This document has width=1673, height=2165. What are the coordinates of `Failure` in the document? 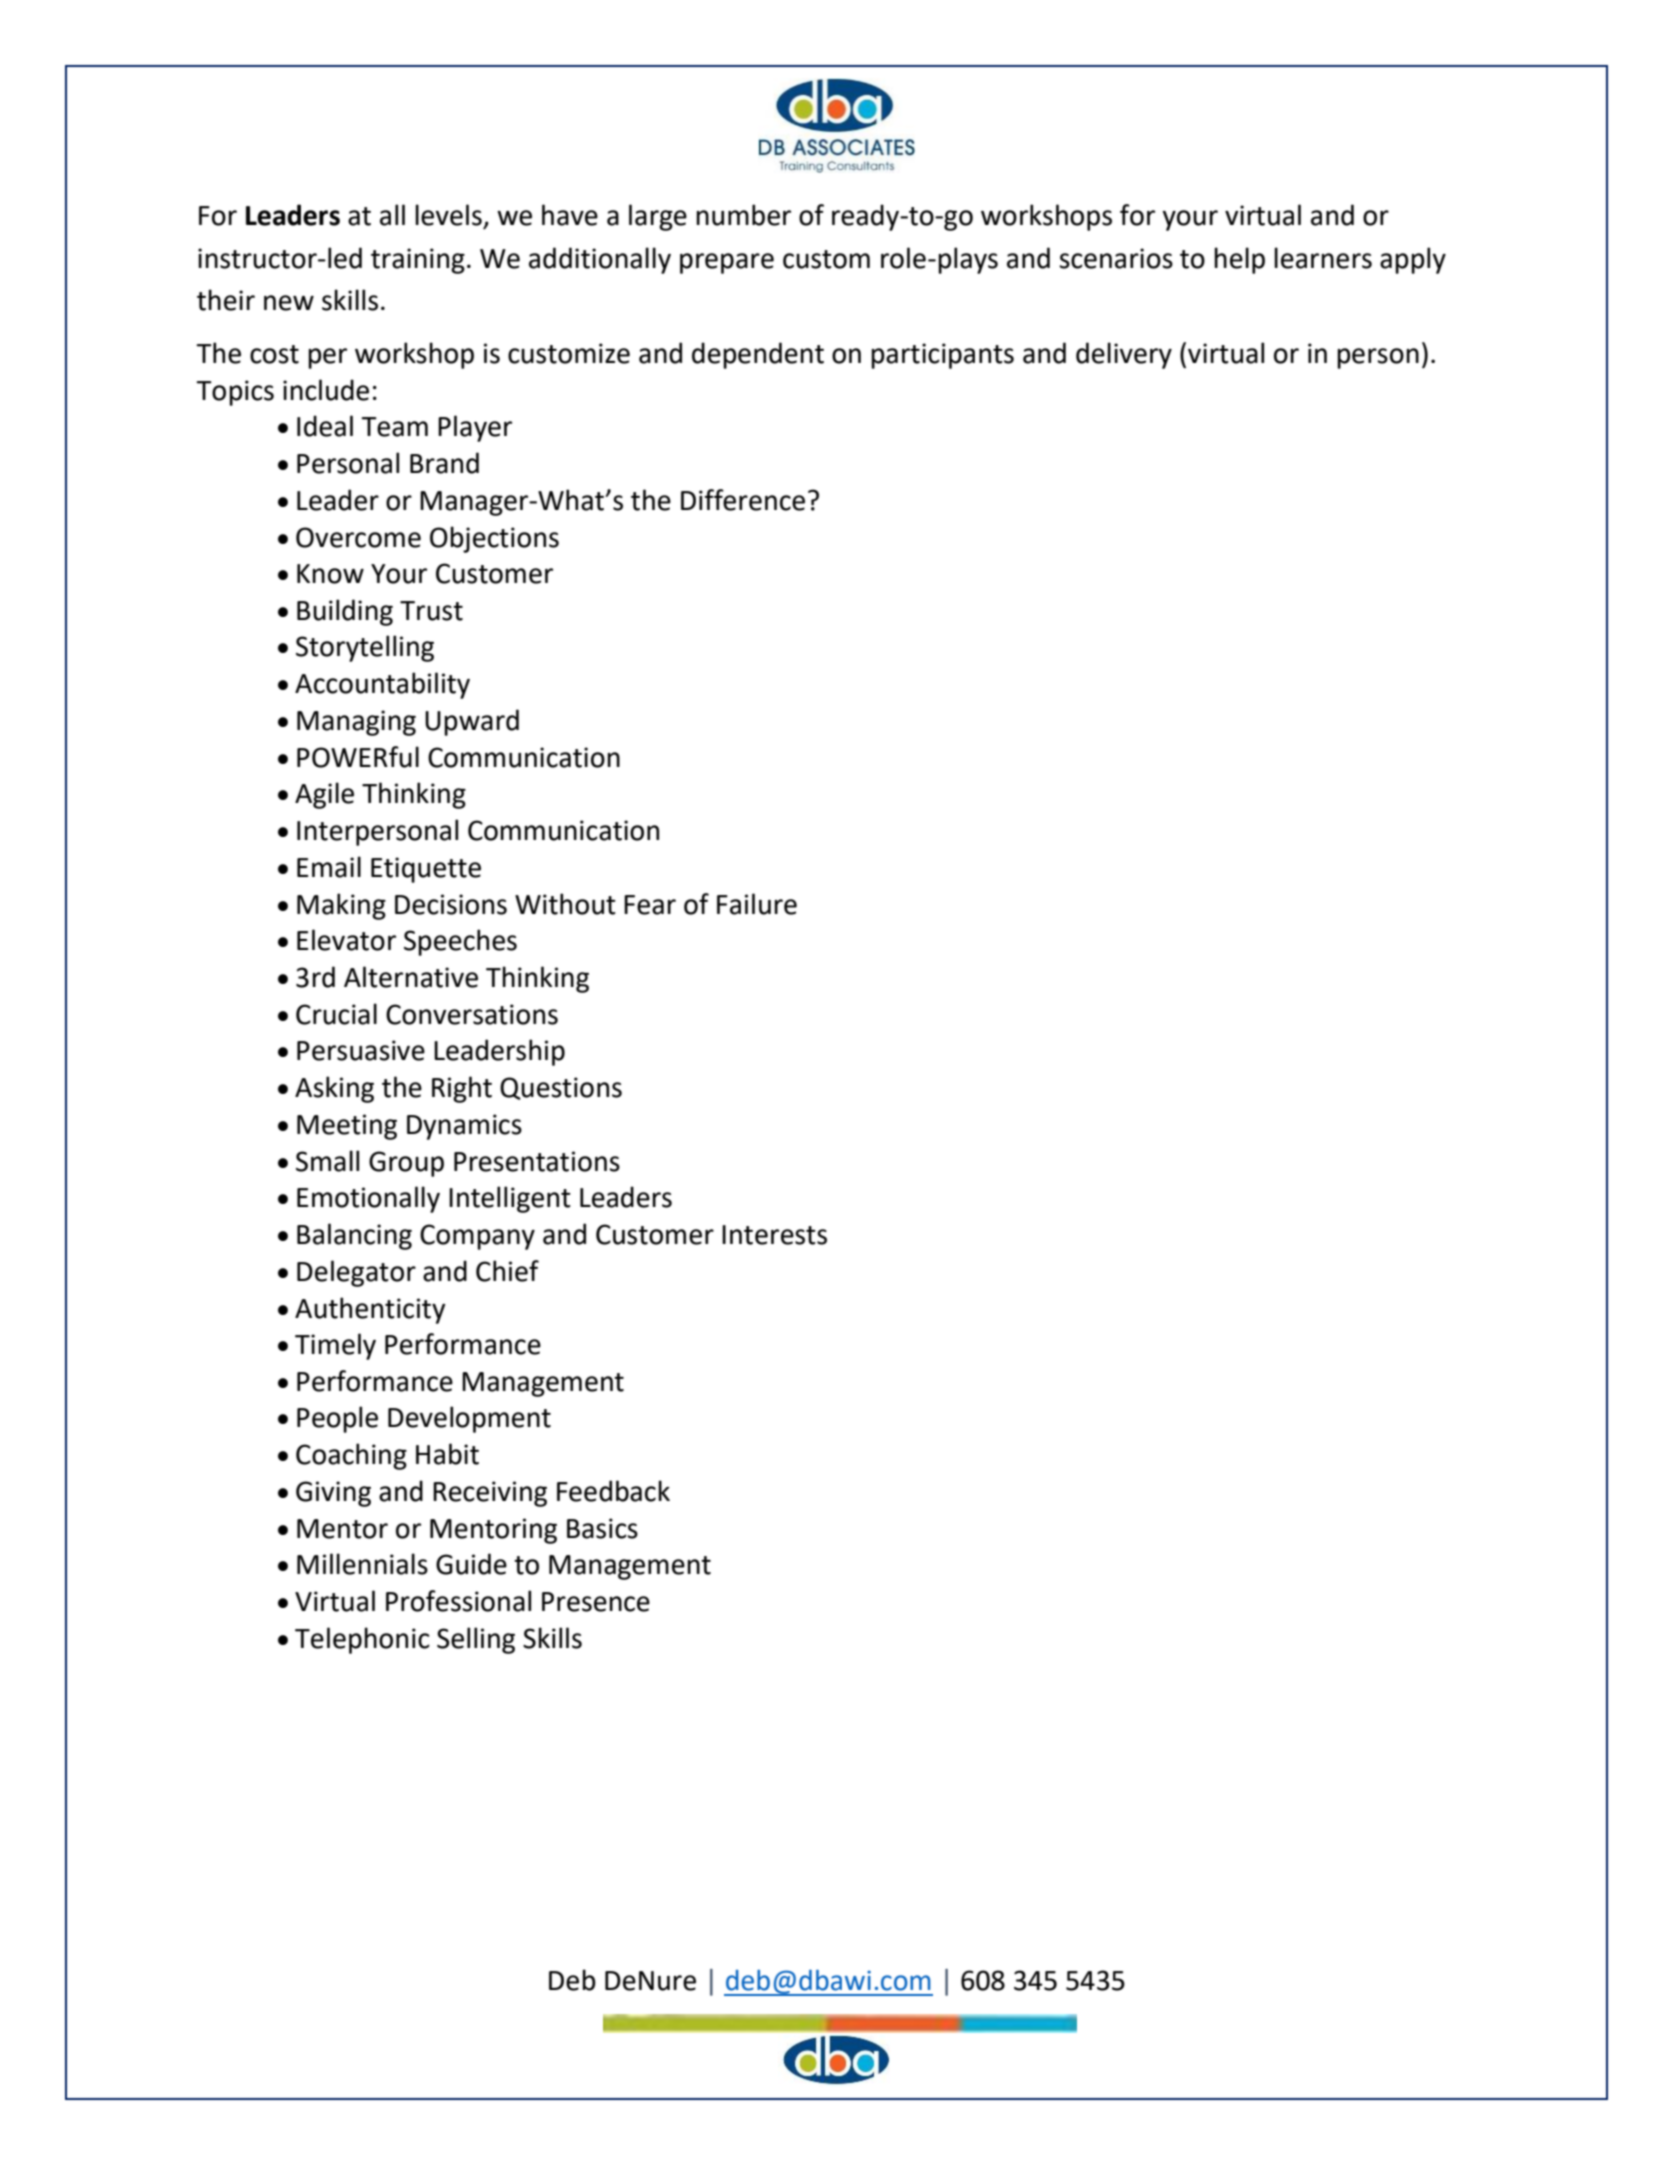 It's located at (757, 904).
